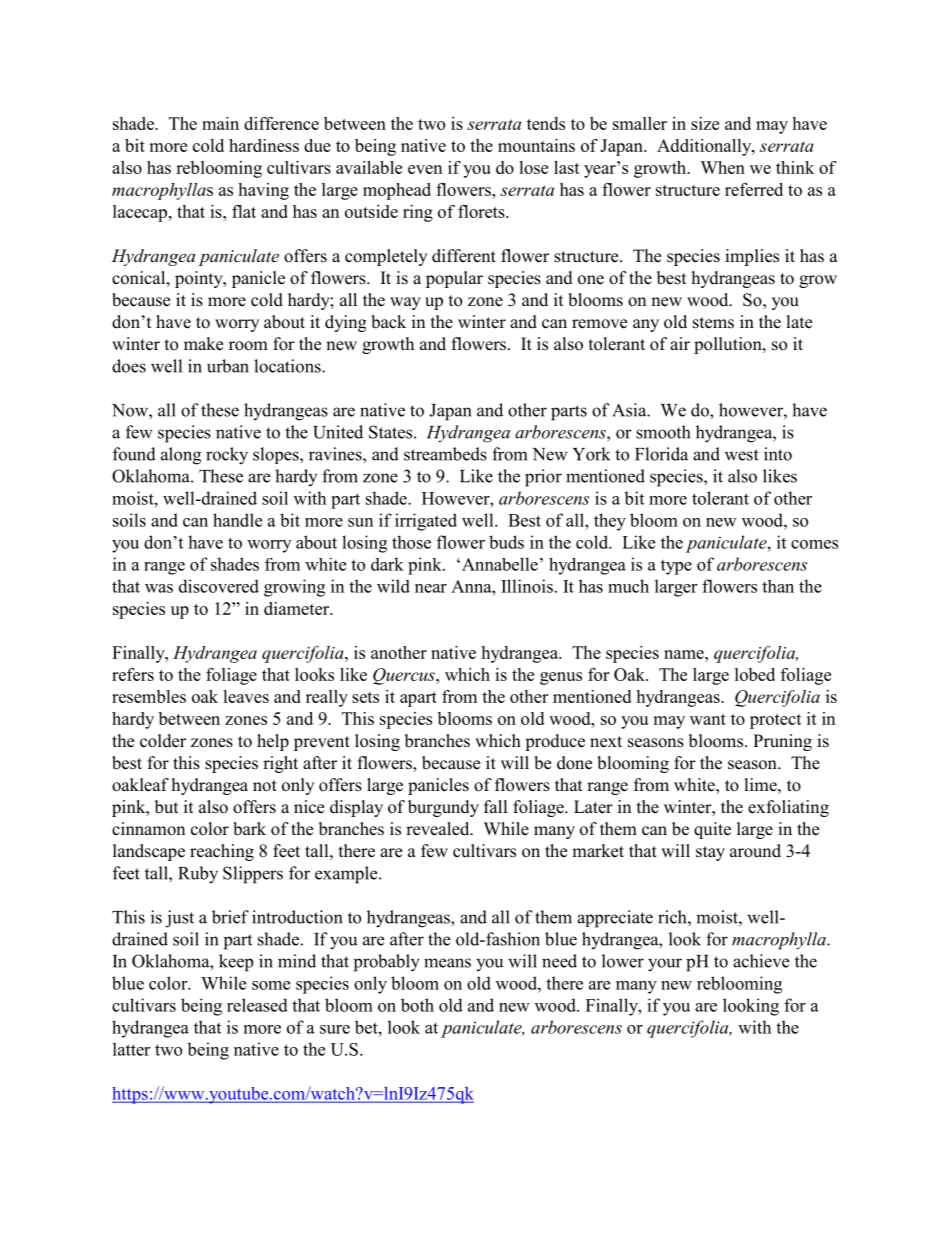 The width and height of the page is (952, 1233). I want to click on than, so click(778, 586).
